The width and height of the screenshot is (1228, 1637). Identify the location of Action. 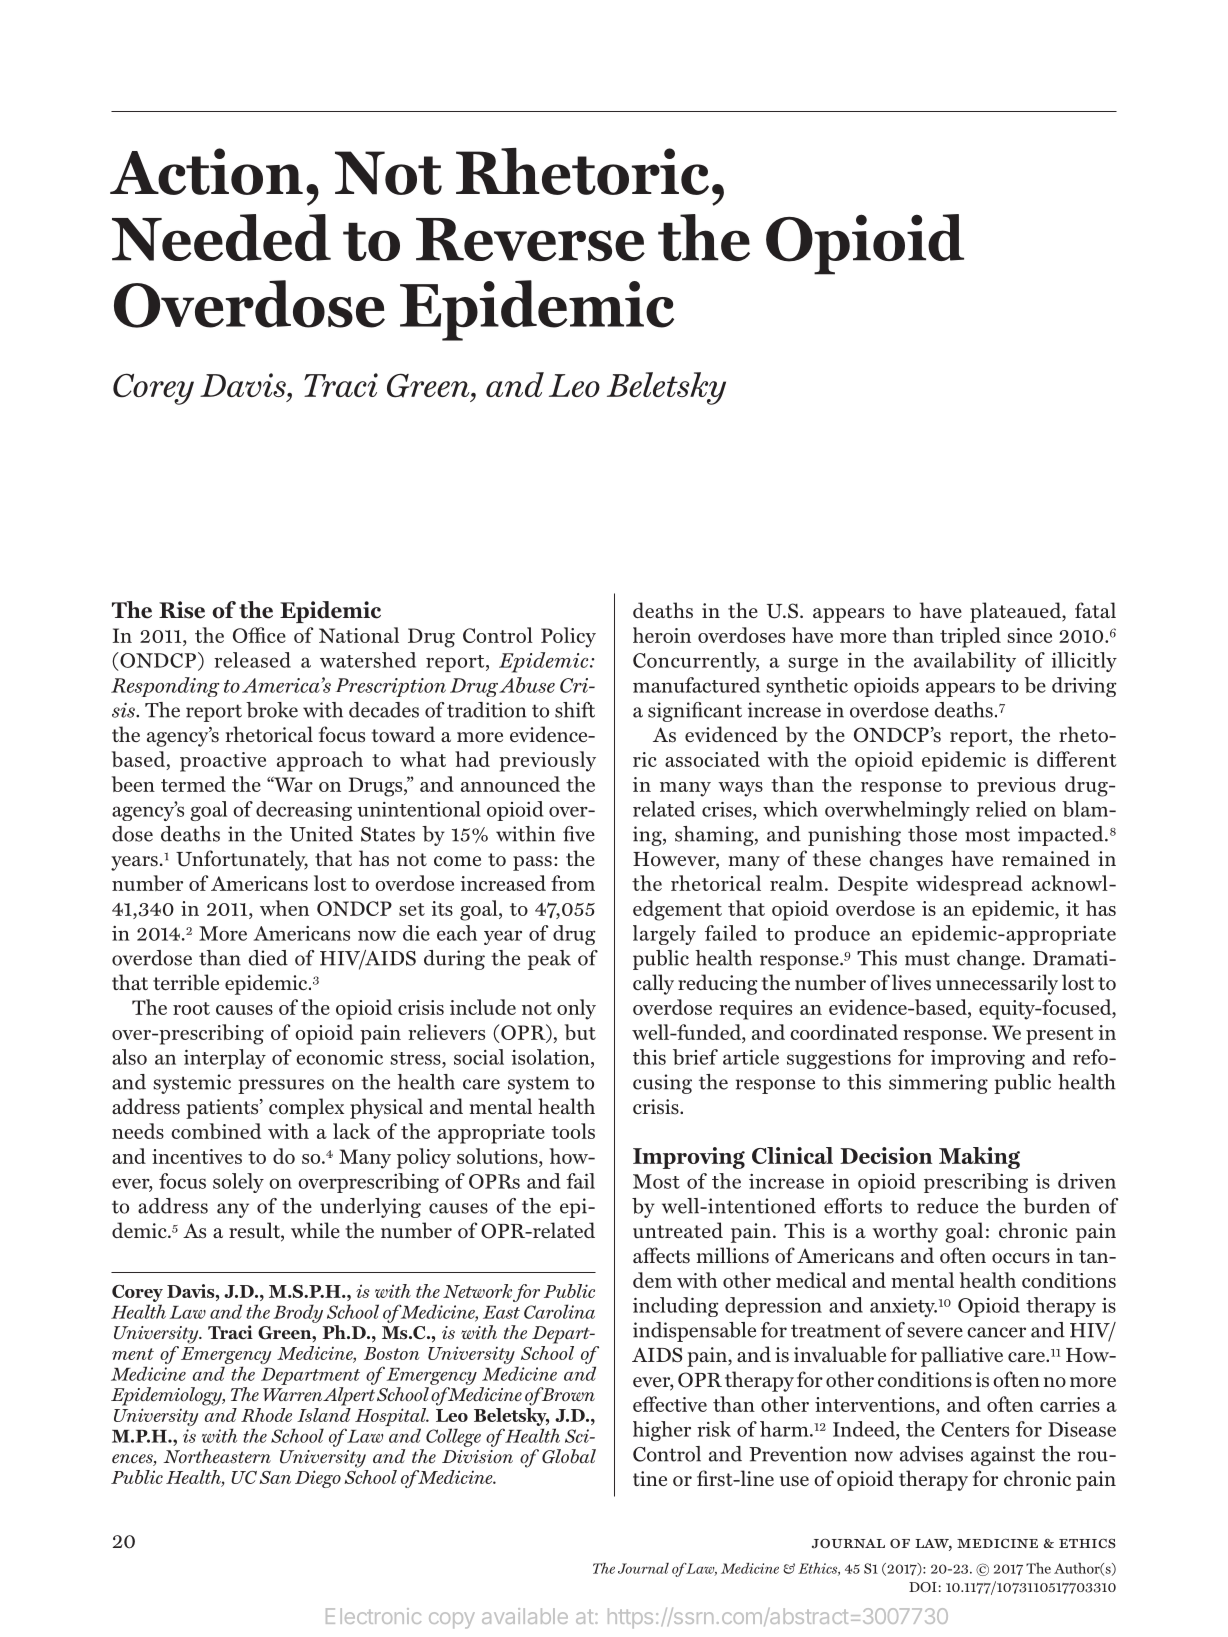
(206, 171).
